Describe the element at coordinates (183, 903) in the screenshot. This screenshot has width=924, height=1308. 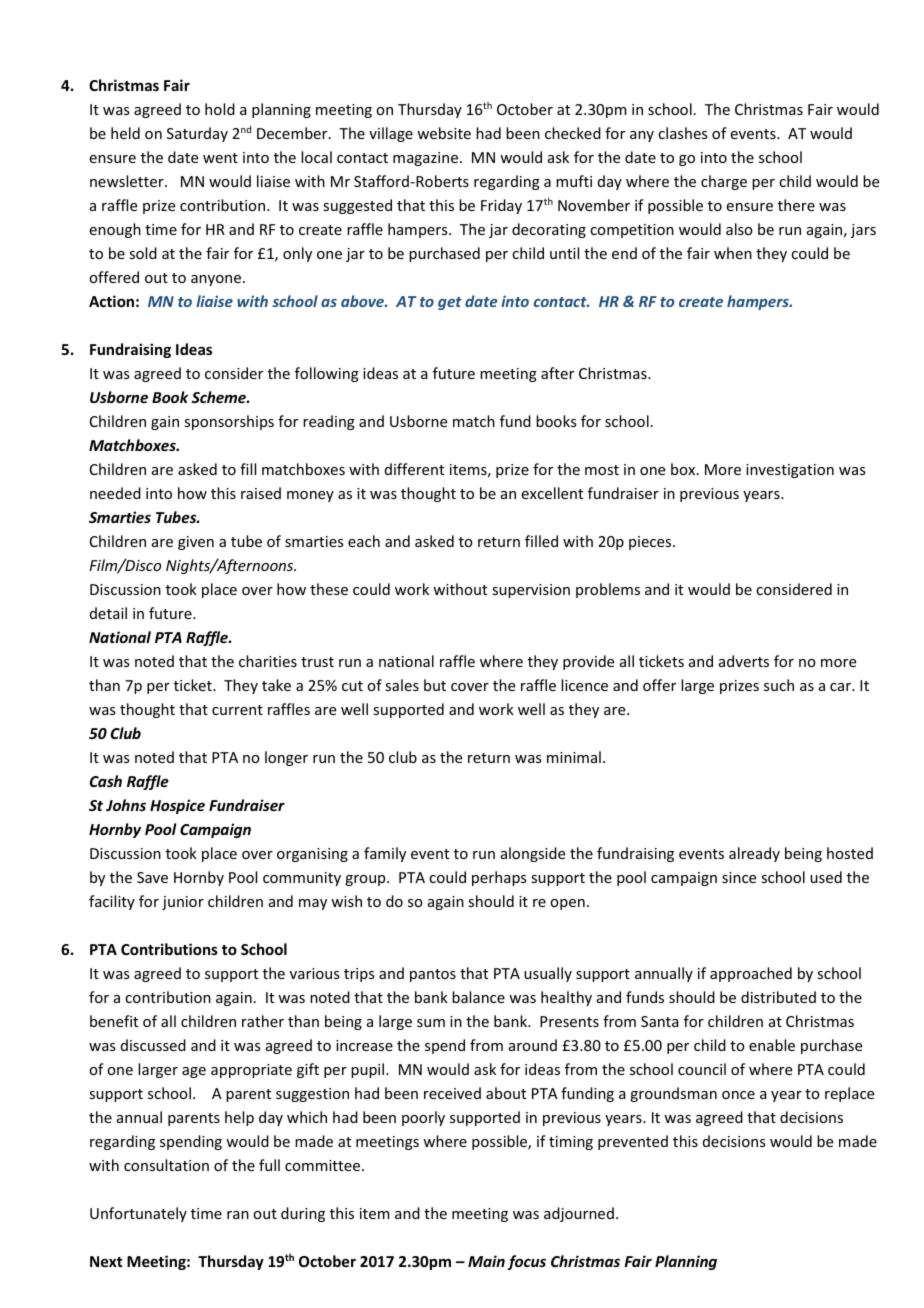
I see `junior` at that location.
